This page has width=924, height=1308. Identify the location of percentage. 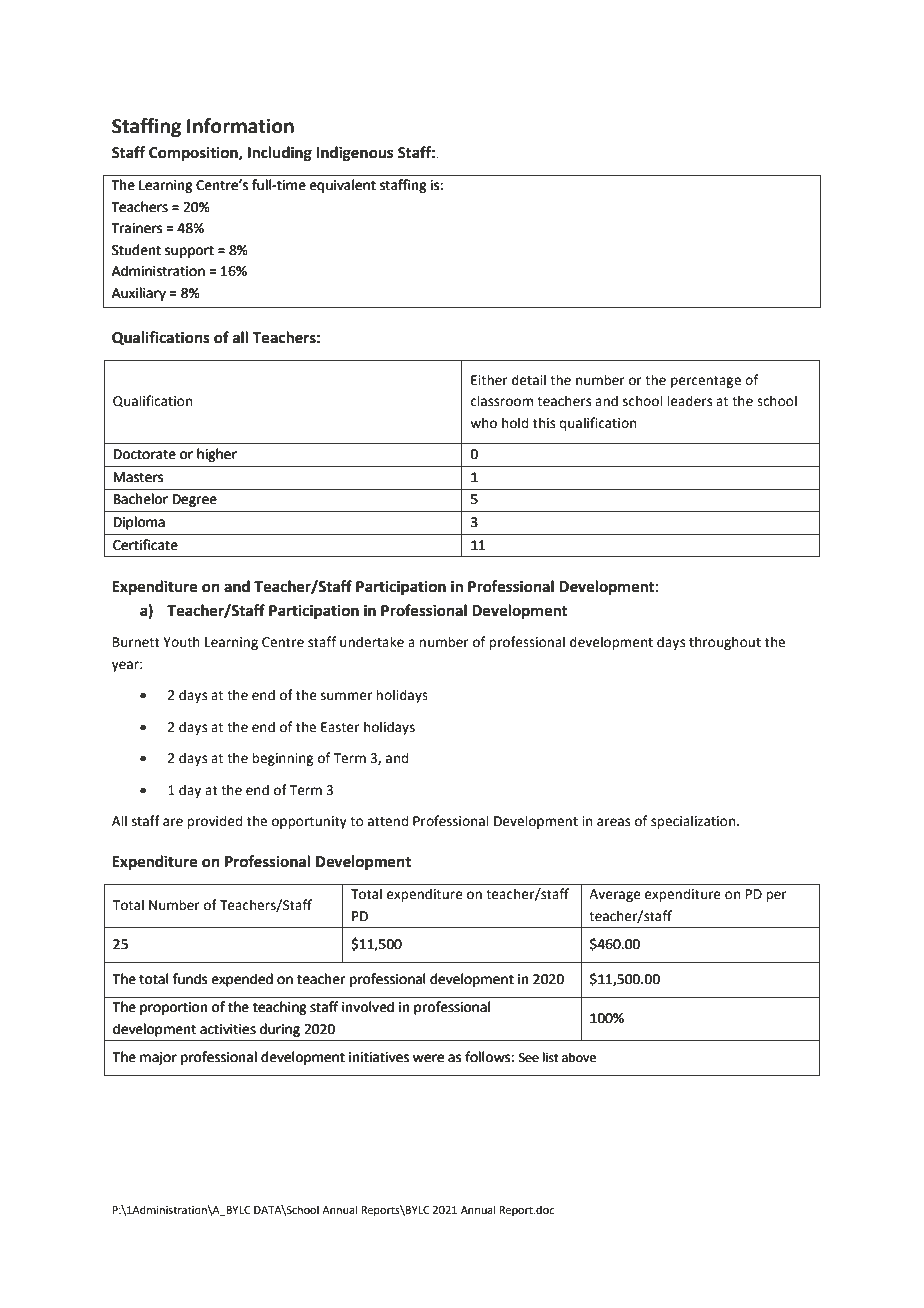
(706, 382).
